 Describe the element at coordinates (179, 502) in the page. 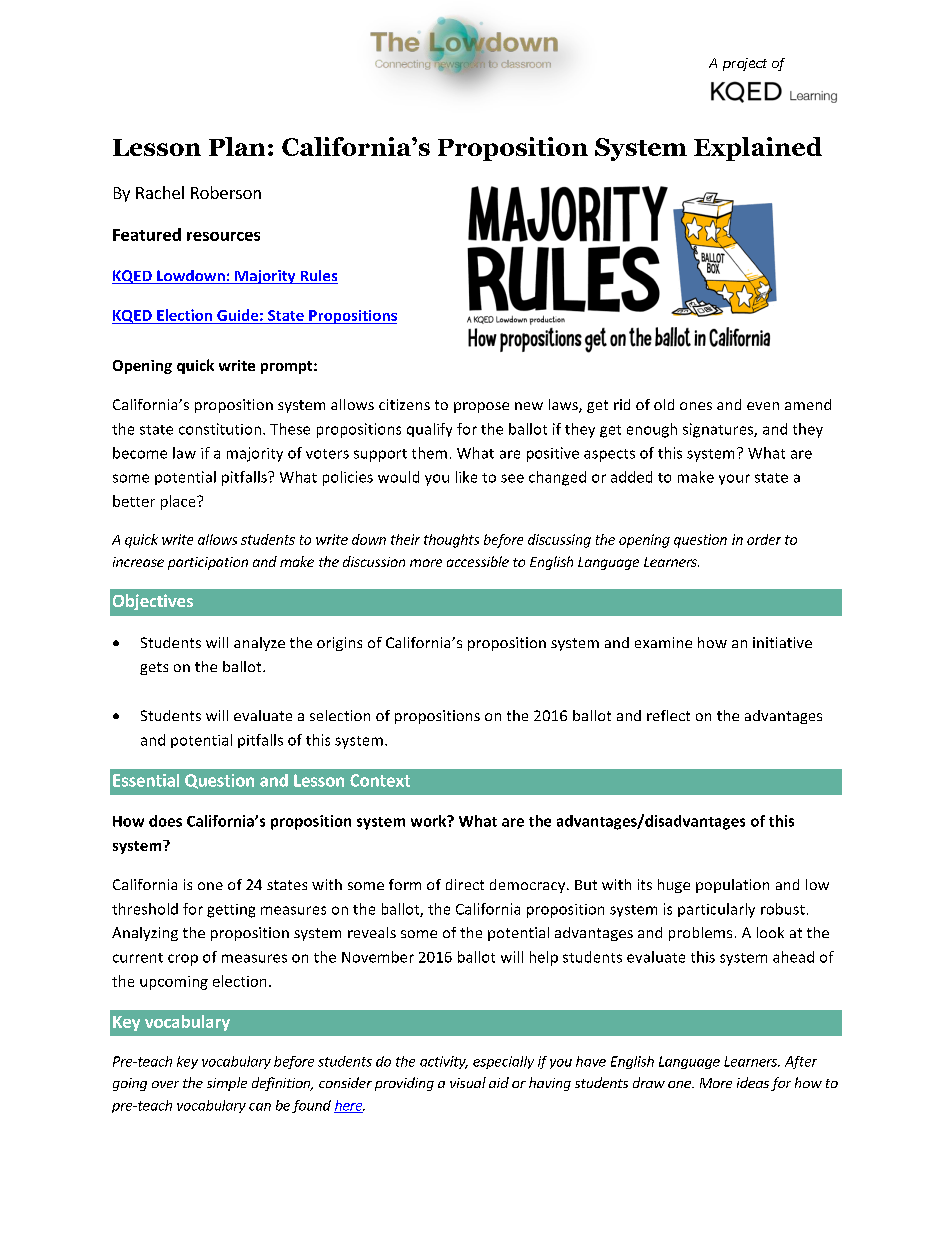

I see `place` at that location.
